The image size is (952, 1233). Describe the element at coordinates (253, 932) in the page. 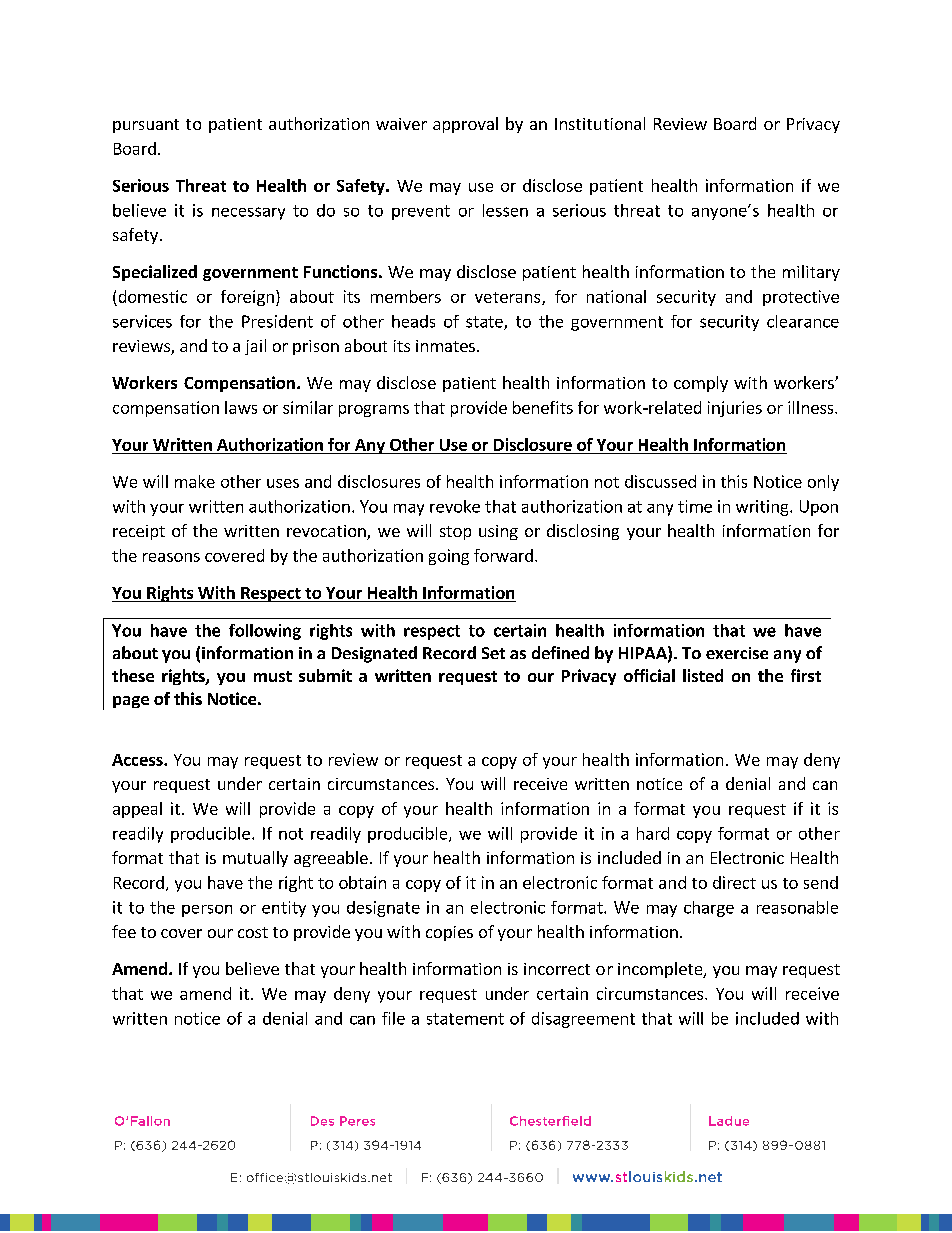

I see `cost` at that location.
